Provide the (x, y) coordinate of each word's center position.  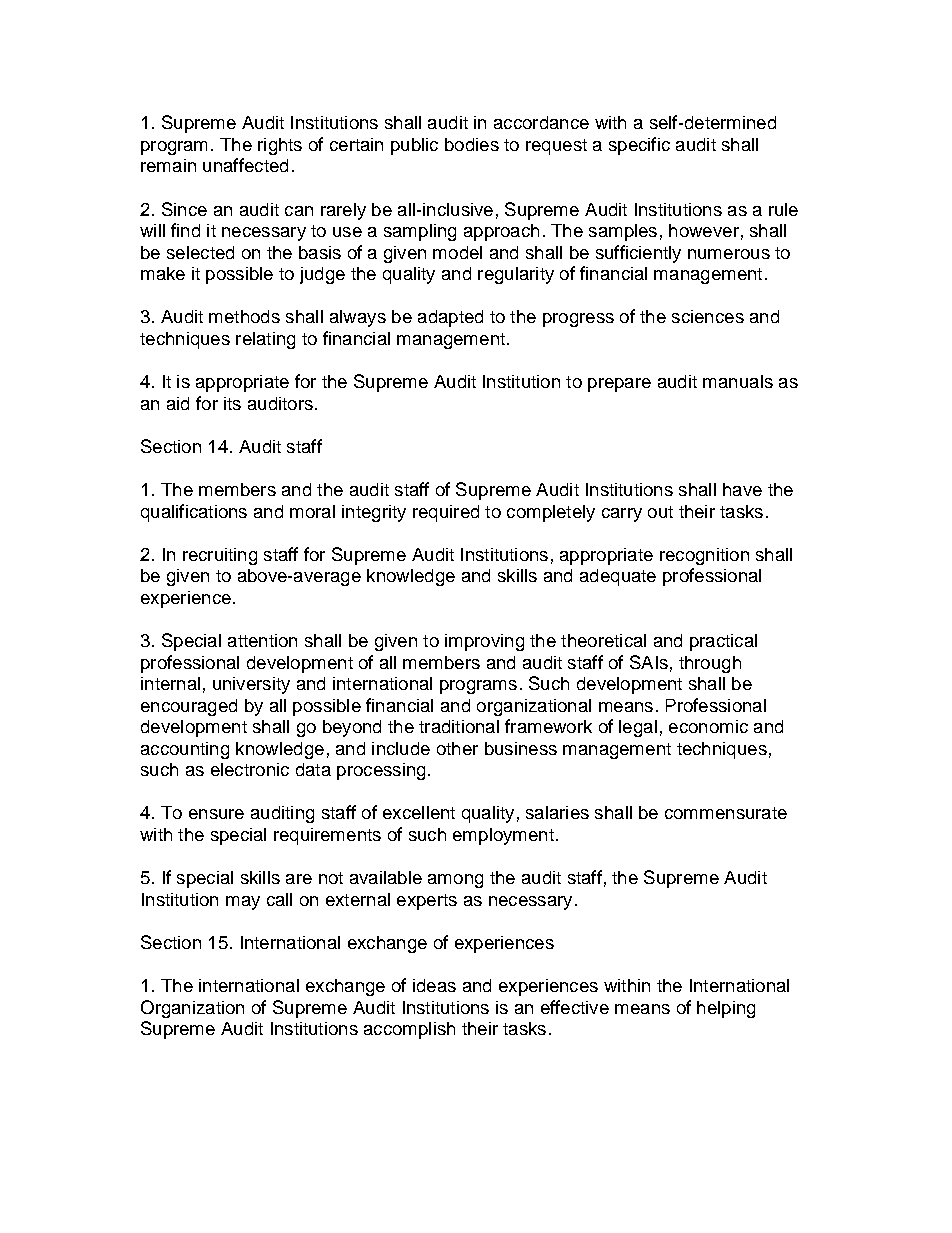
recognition (704, 556)
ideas (434, 985)
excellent (419, 812)
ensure (216, 814)
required (446, 513)
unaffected (245, 165)
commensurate (726, 813)
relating (265, 340)
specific (639, 146)
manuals (738, 381)
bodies (472, 144)
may (243, 903)
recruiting (220, 556)
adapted (450, 318)
